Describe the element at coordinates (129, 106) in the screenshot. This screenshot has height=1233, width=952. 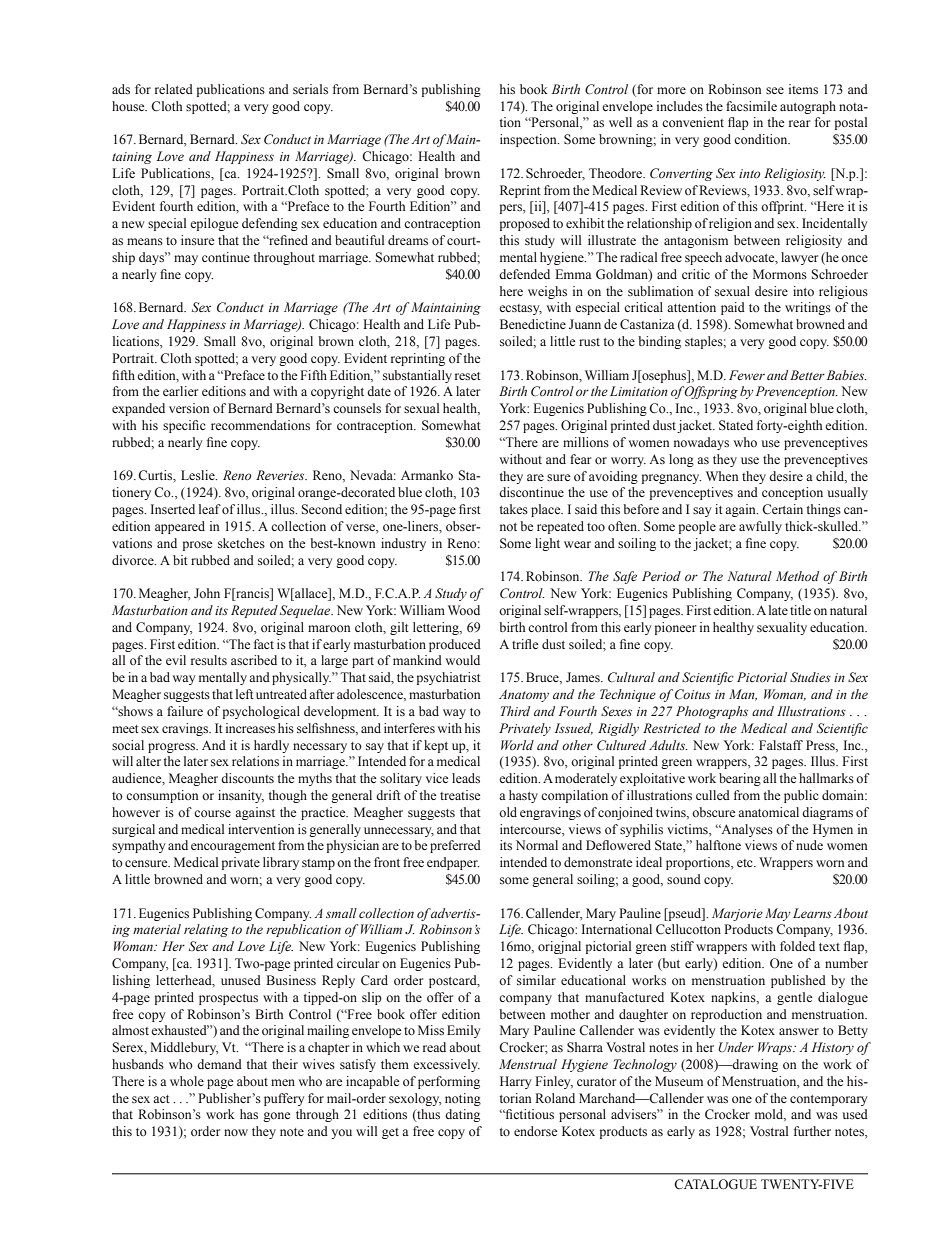
I see `house` at that location.
